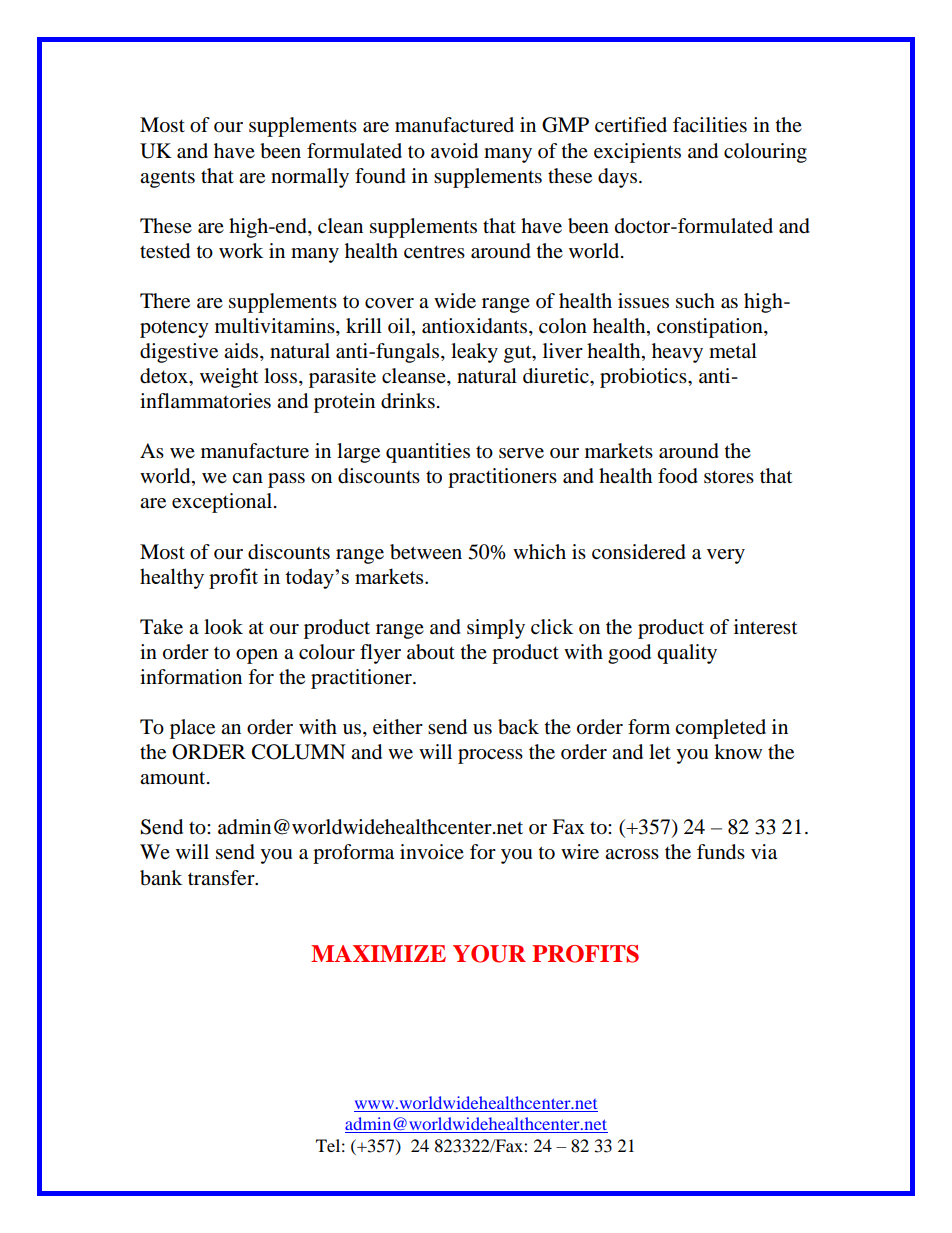  Describe the element at coordinates (454, 151) in the document. I see `avoid` at that location.
